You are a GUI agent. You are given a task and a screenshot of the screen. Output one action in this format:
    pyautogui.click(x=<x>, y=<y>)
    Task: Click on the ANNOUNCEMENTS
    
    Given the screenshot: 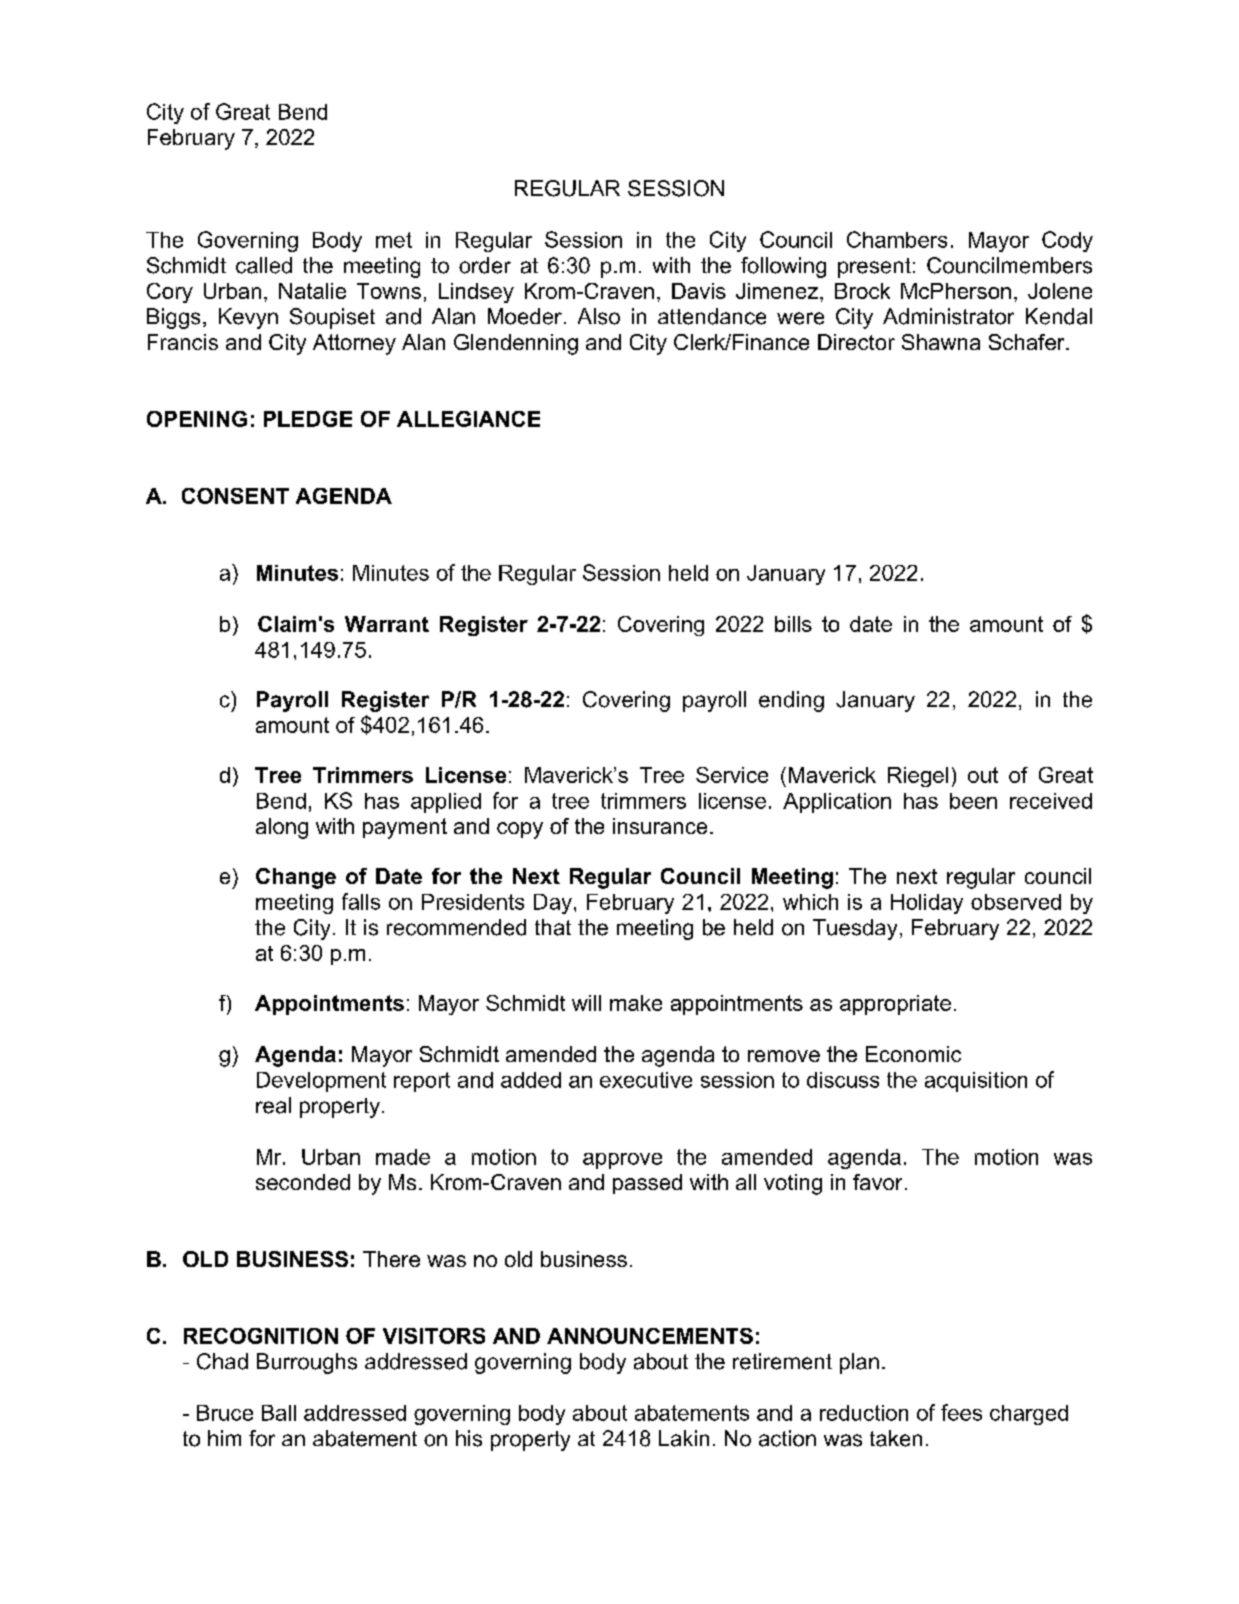 What is the action you would take?
    pyautogui.click(x=650, y=1336)
